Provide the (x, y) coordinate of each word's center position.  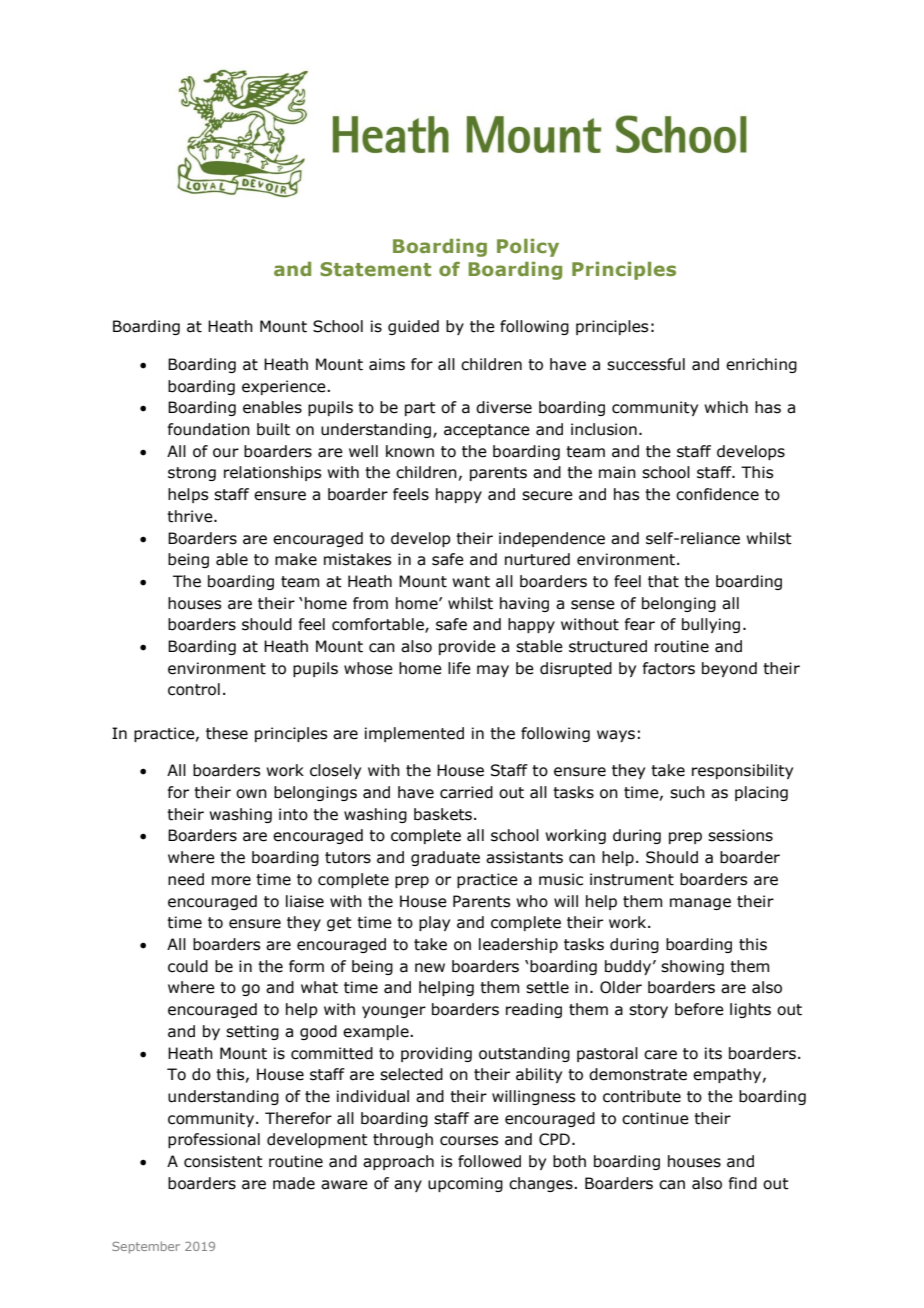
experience (285, 387)
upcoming (465, 1184)
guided (413, 327)
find (742, 1183)
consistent (223, 1161)
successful (646, 364)
